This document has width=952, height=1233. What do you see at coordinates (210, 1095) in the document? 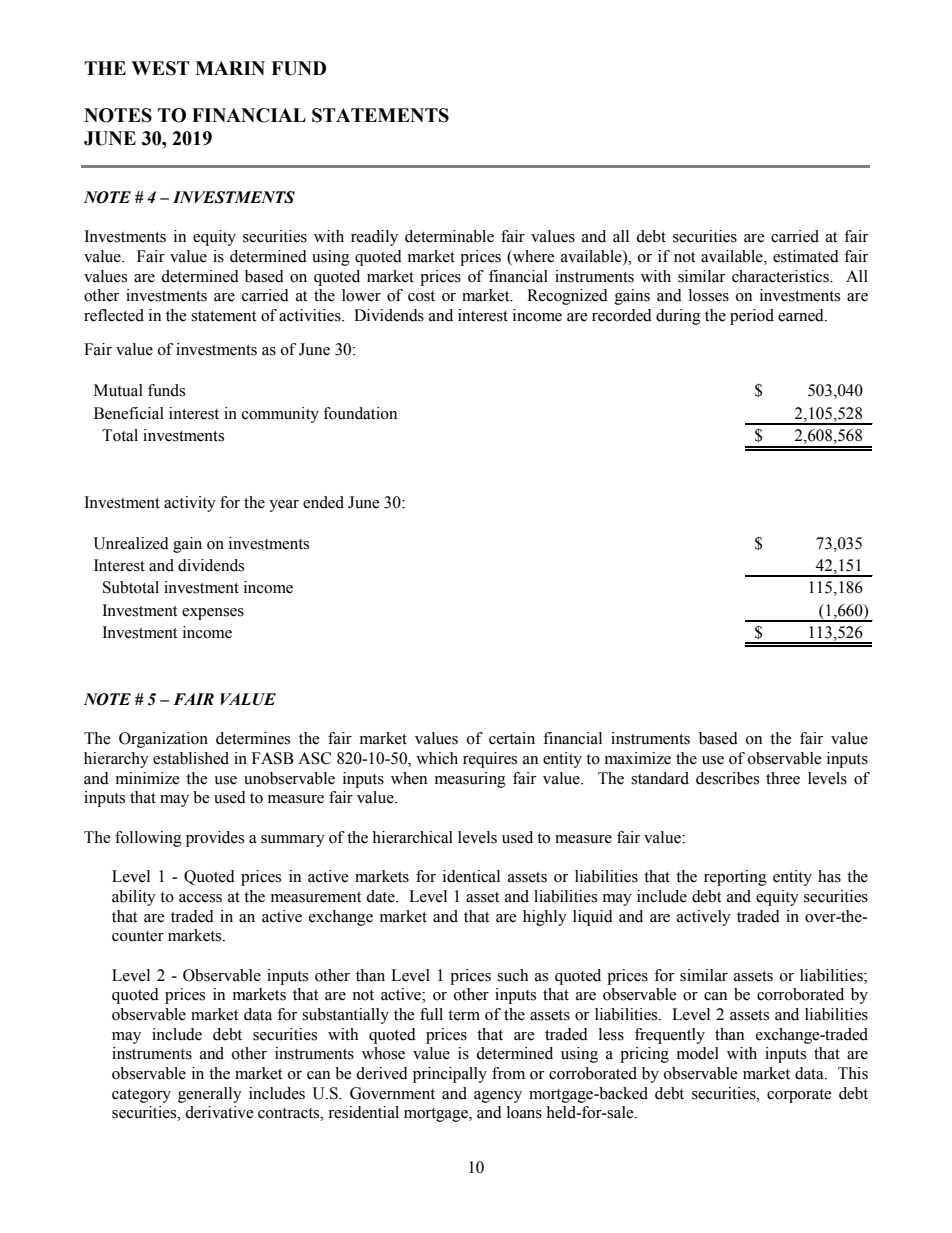
I see `generally` at bounding box center [210, 1095].
